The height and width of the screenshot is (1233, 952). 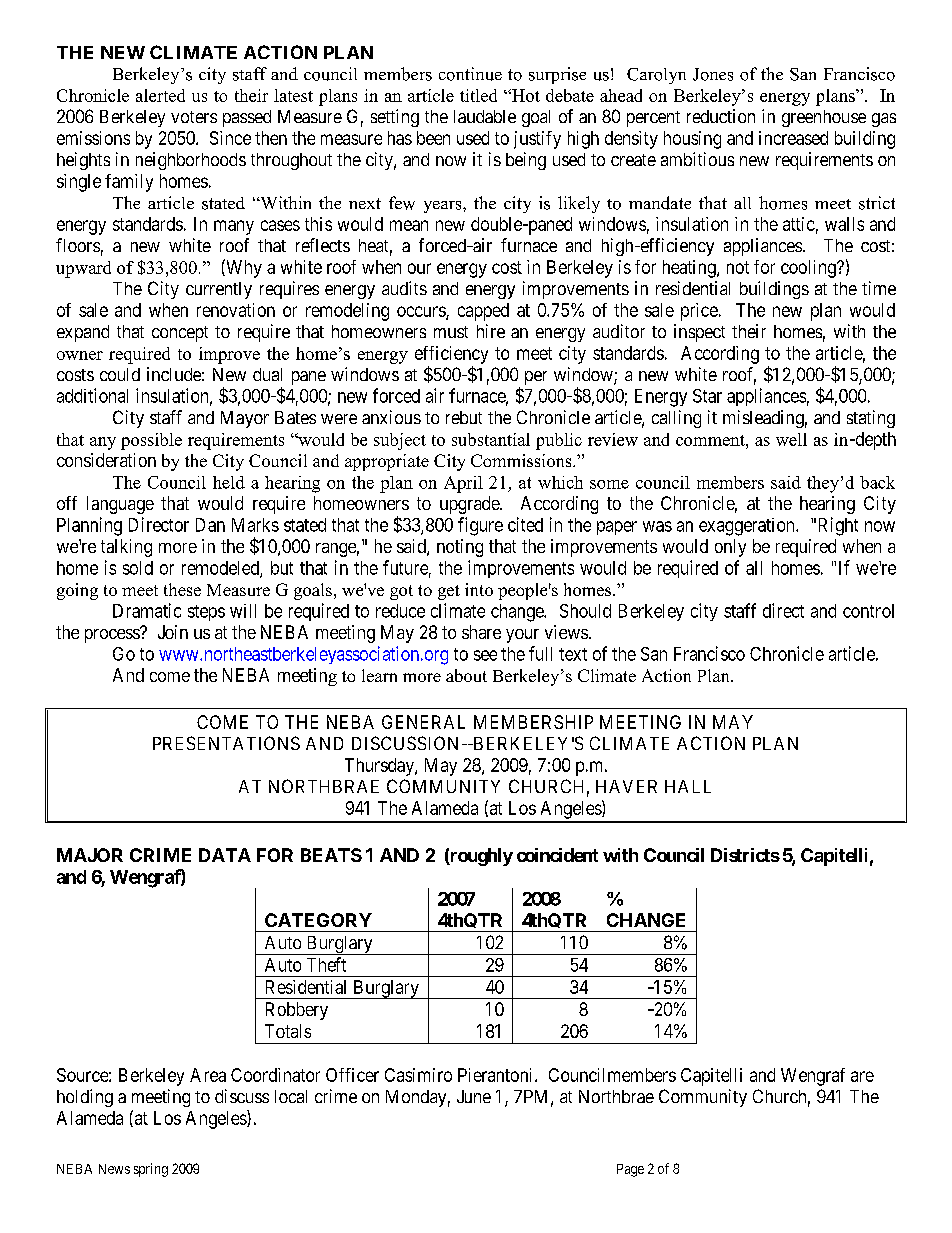 What do you see at coordinates (160, 95) in the screenshot?
I see `alerted` at bounding box center [160, 95].
